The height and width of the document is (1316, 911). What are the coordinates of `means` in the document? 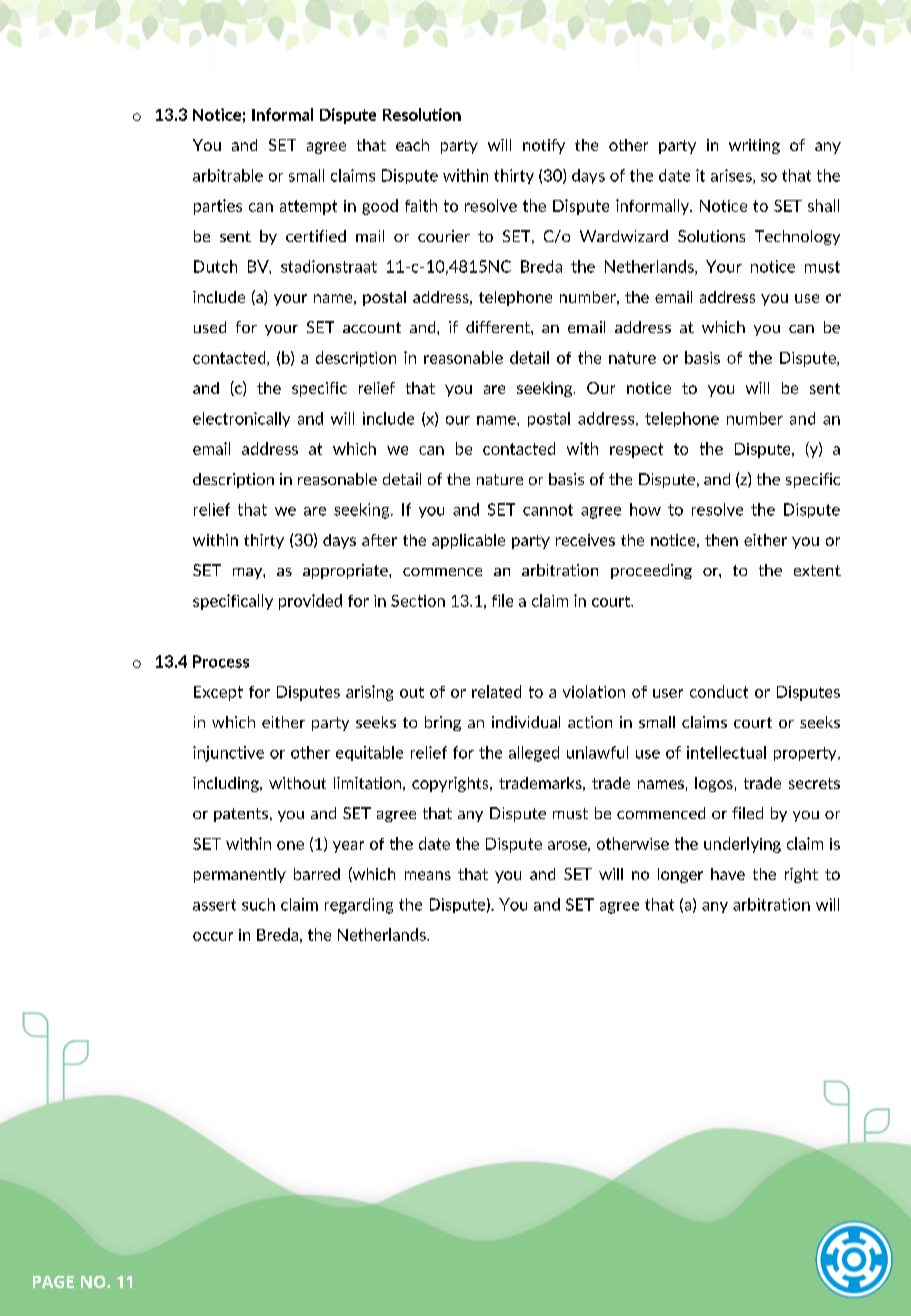 It's located at (428, 875).
